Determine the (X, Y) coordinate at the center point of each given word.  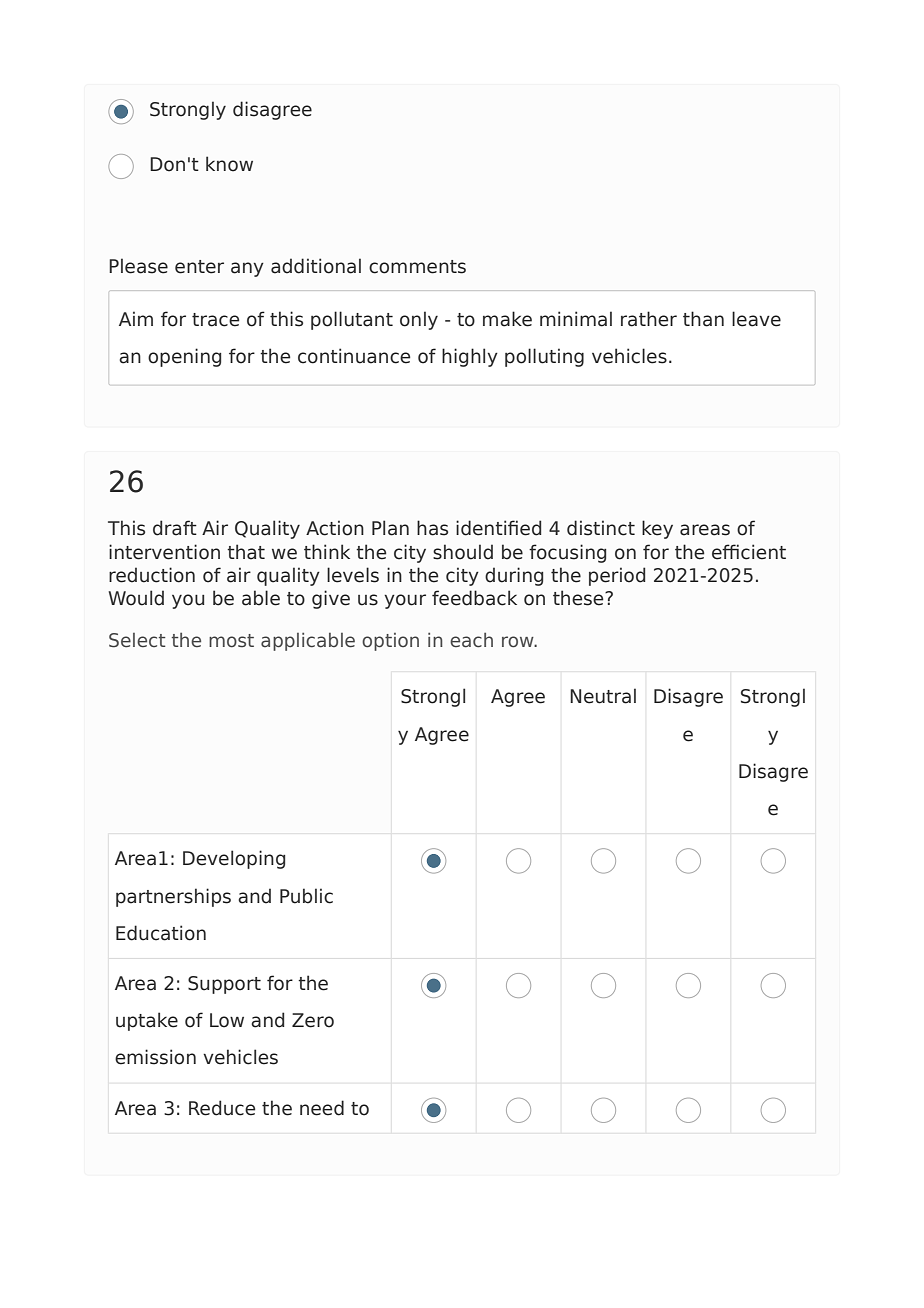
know (229, 164)
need (322, 1108)
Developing (234, 859)
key (657, 529)
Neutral (603, 696)
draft (175, 528)
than (703, 319)
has (432, 528)
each (471, 640)
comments (417, 267)
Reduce (222, 1108)
